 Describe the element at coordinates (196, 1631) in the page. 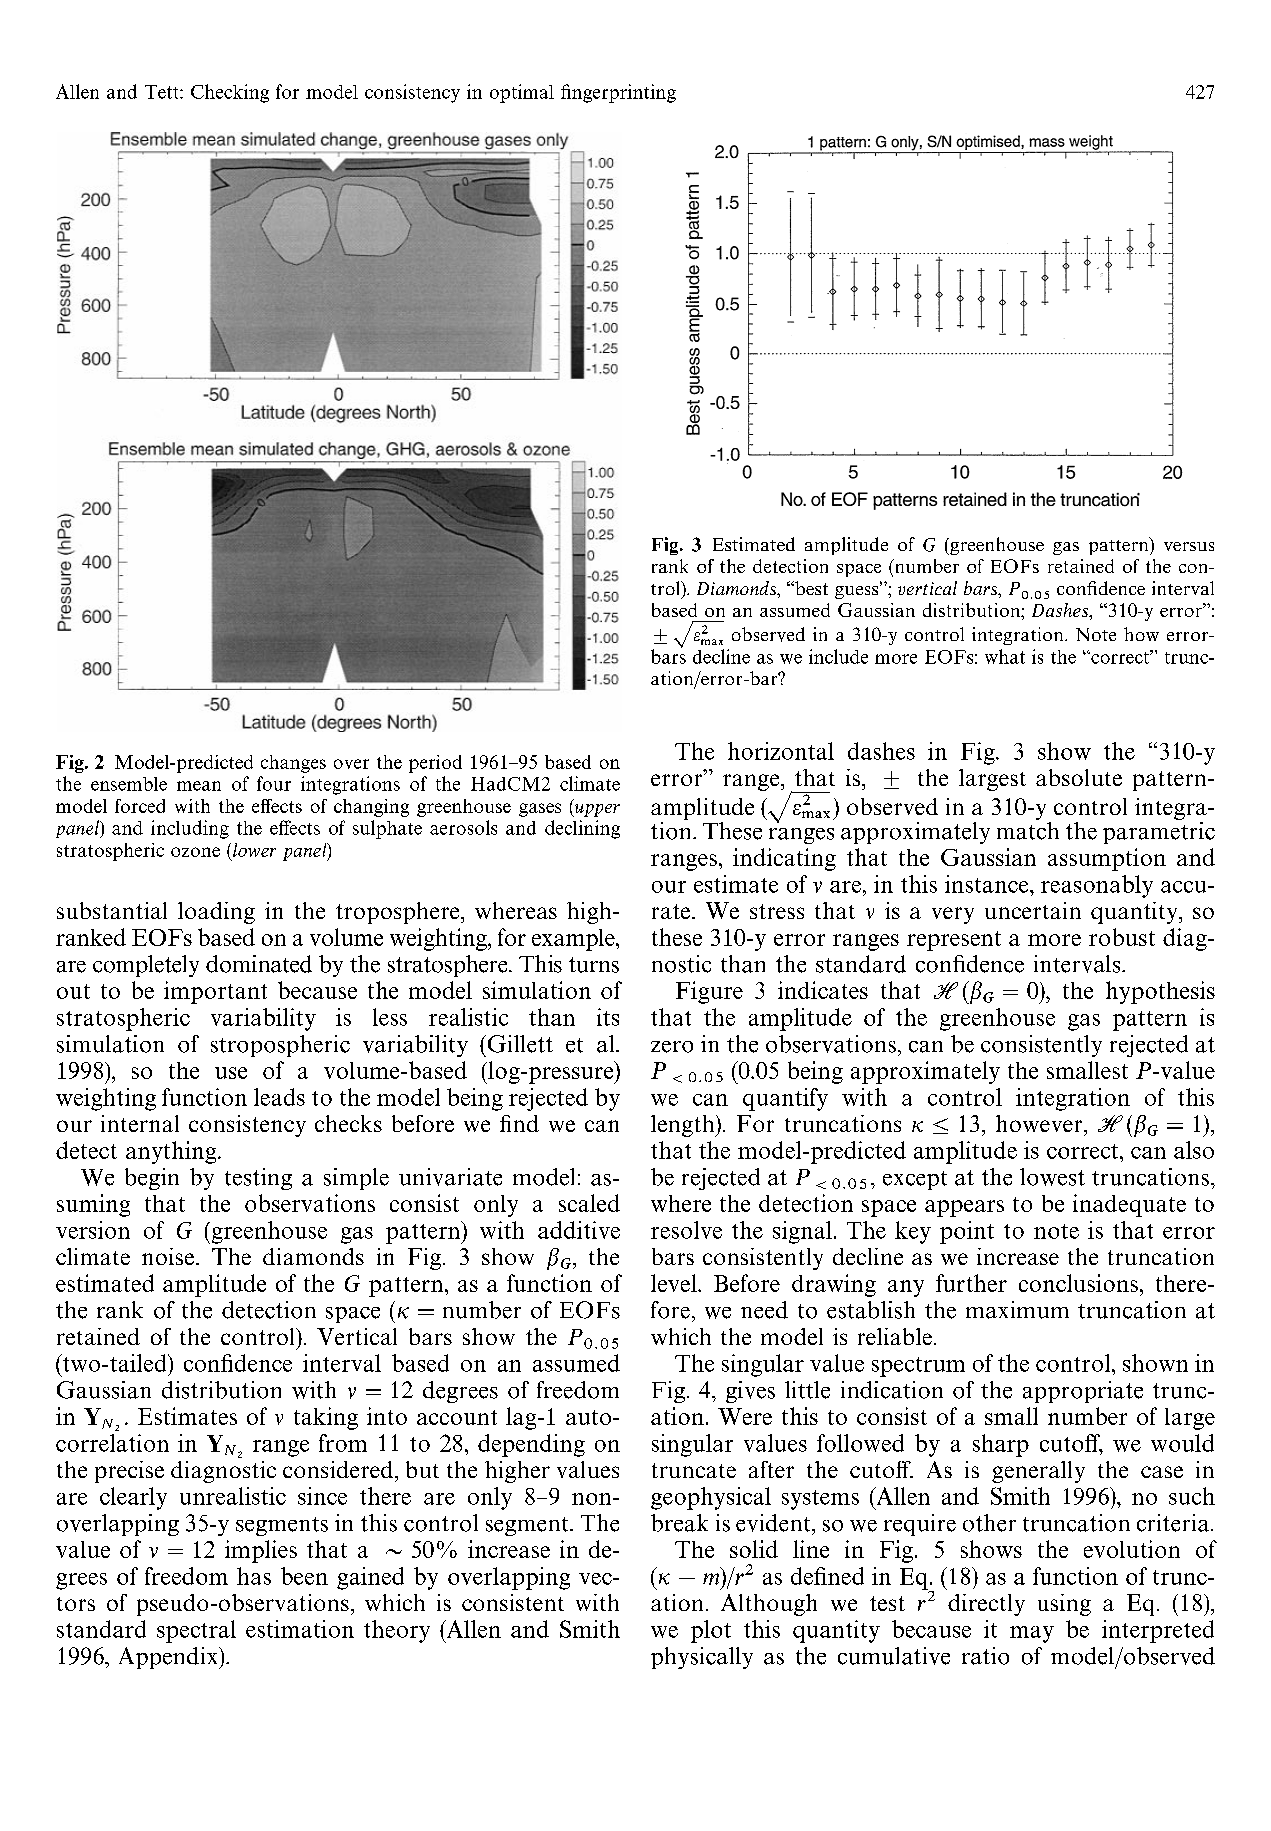

I see `spectral` at that location.
